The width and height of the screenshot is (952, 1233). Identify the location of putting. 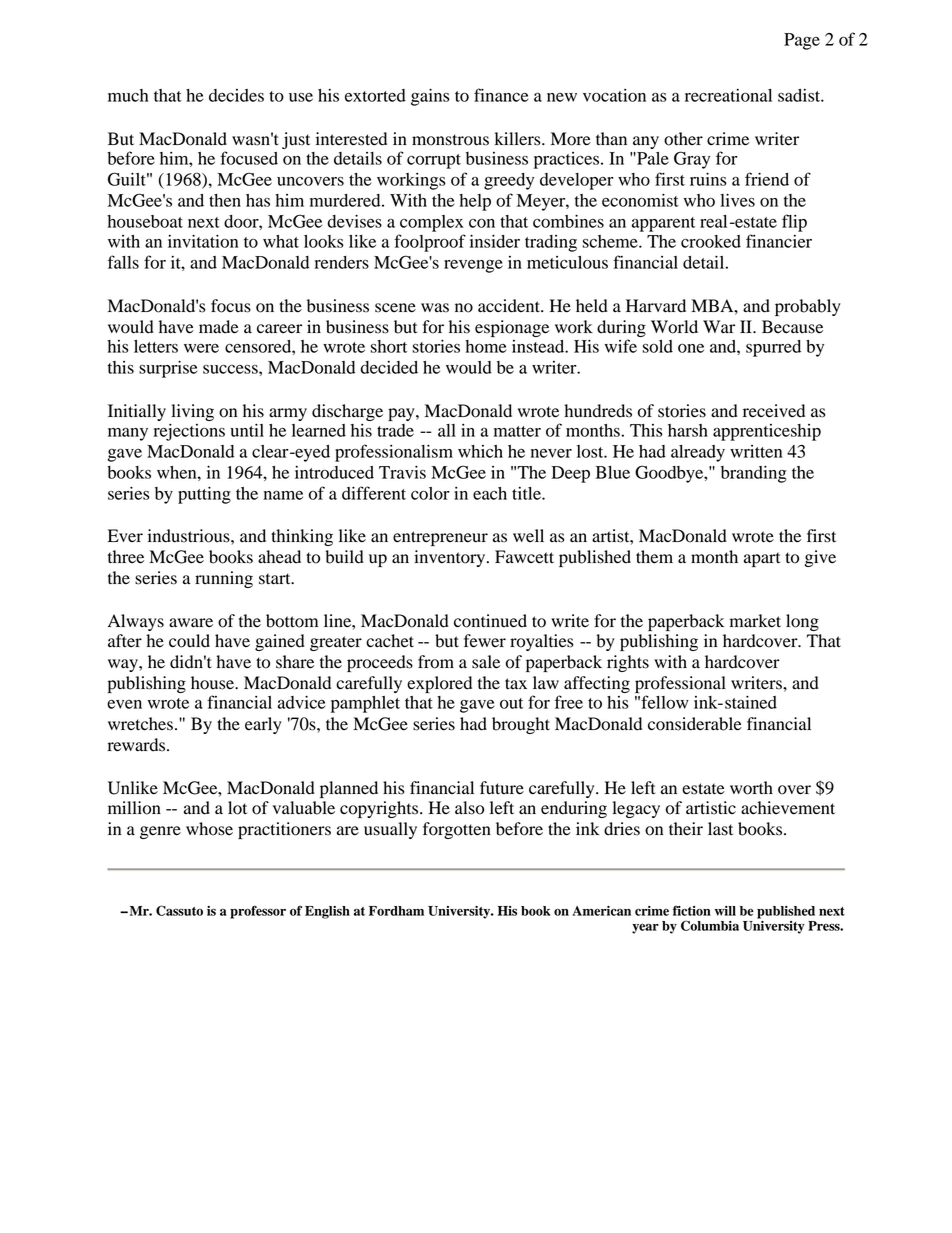
(204, 495).
